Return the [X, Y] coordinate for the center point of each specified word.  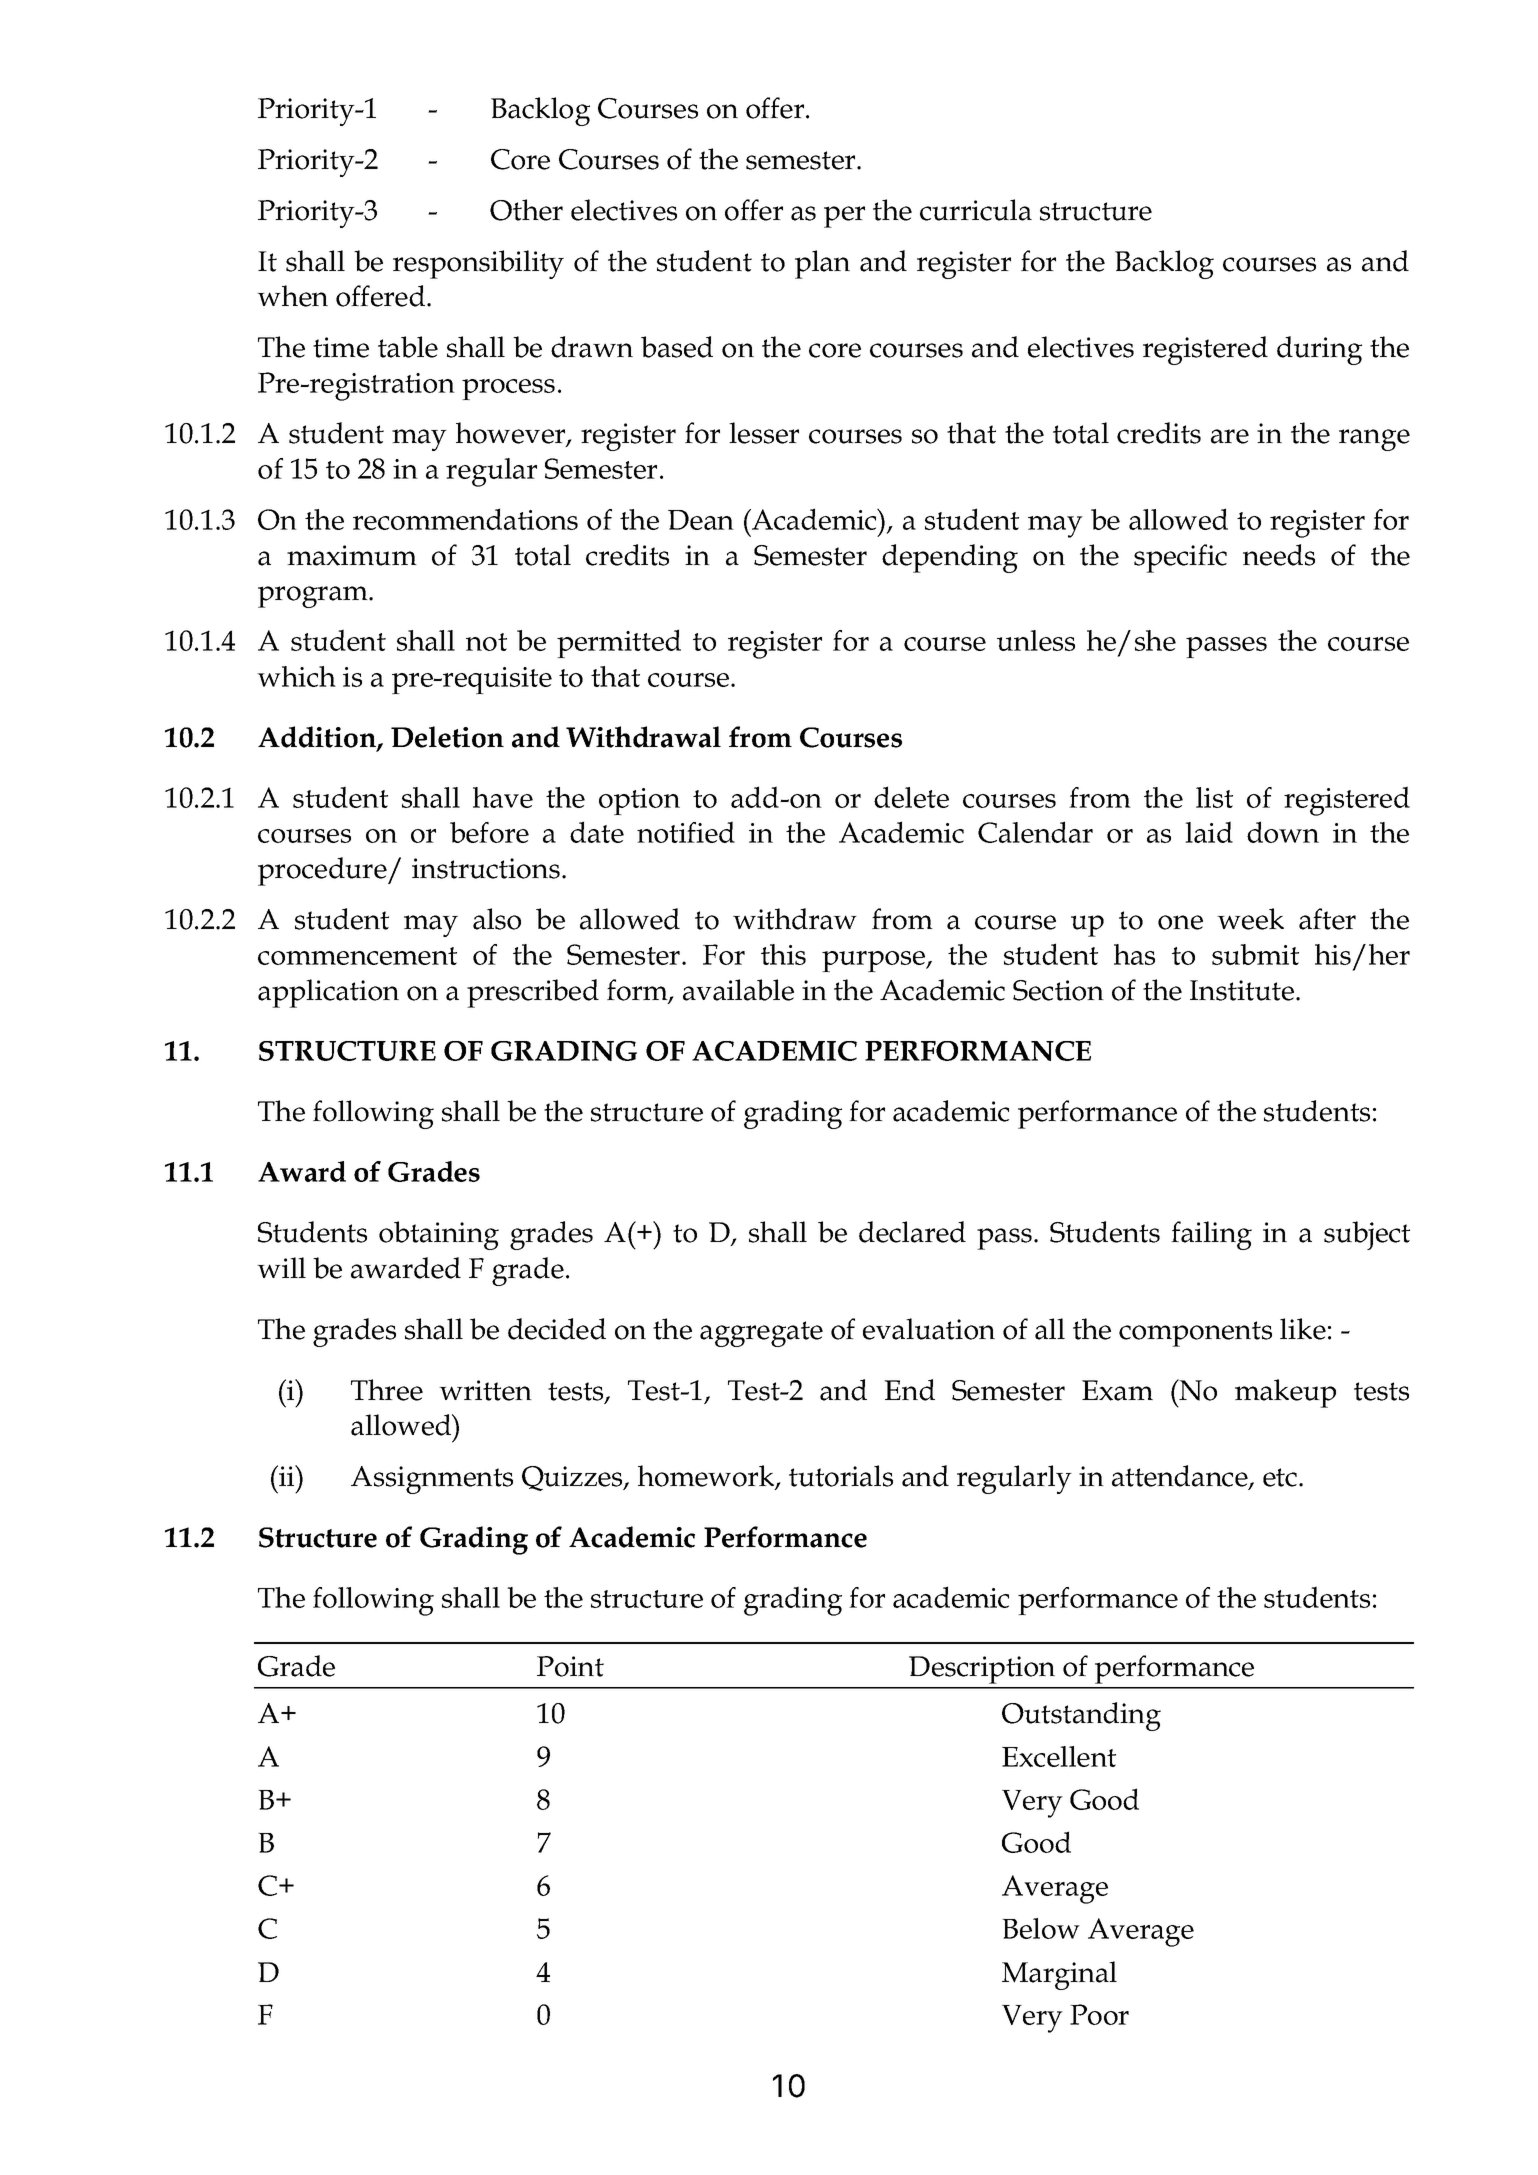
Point [570, 1666]
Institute [1242, 990]
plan [822, 264]
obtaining [439, 1235]
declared [912, 1232]
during [1319, 350]
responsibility [478, 264]
